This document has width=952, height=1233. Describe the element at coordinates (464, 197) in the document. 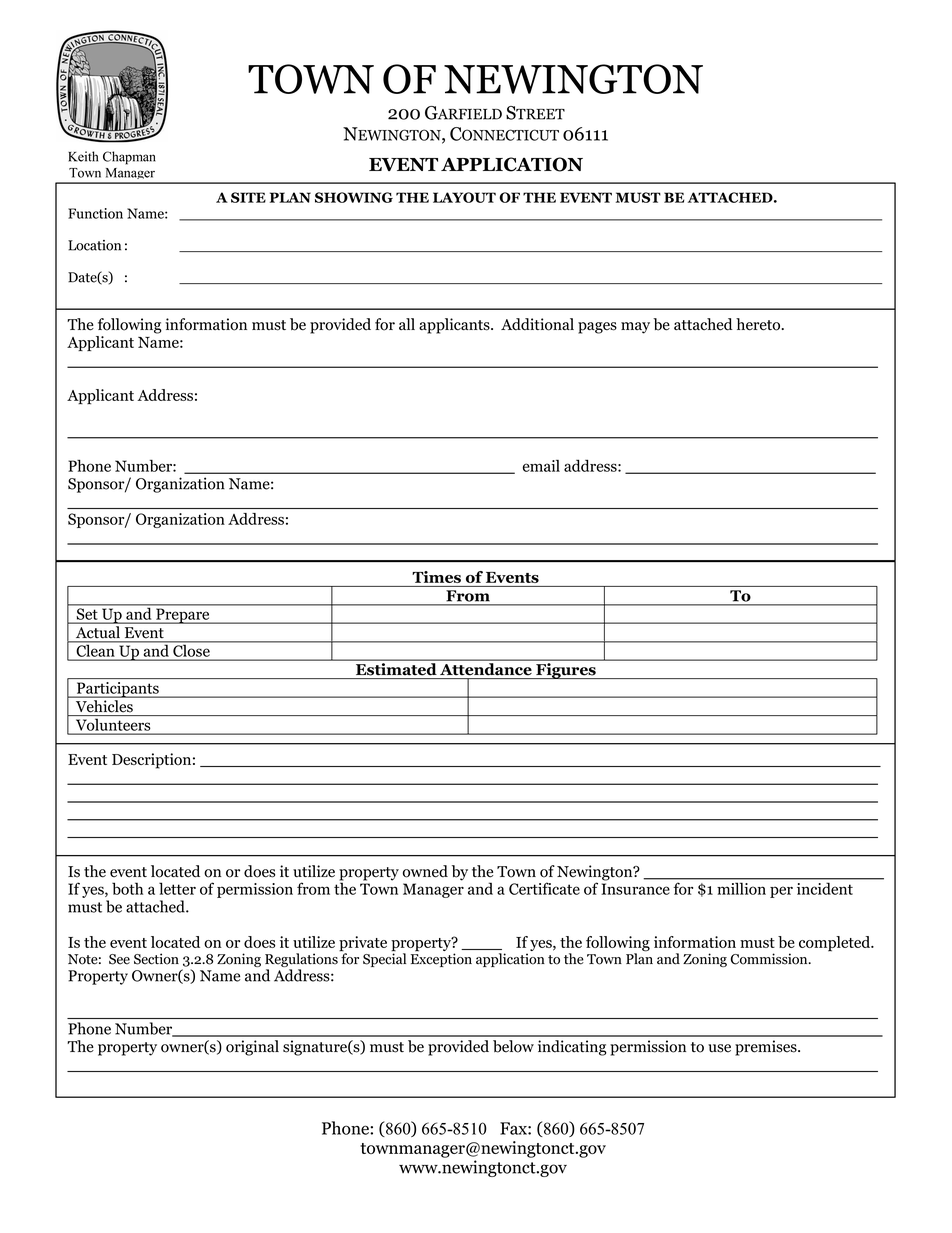

I see `LAYOUT` at that location.
